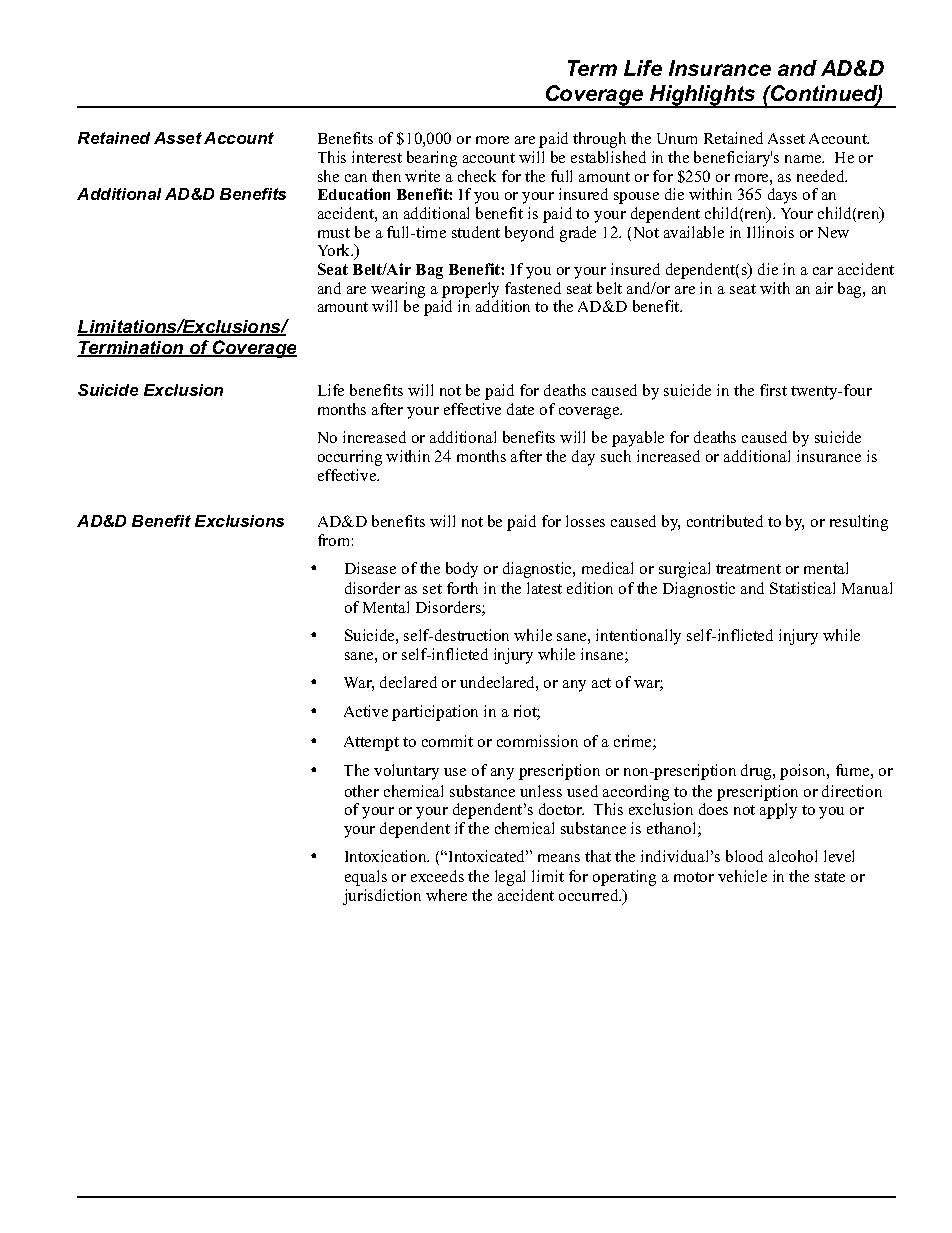 This screenshot has height=1233, width=952. What do you see at coordinates (377, 157) in the screenshot?
I see `interest` at bounding box center [377, 157].
